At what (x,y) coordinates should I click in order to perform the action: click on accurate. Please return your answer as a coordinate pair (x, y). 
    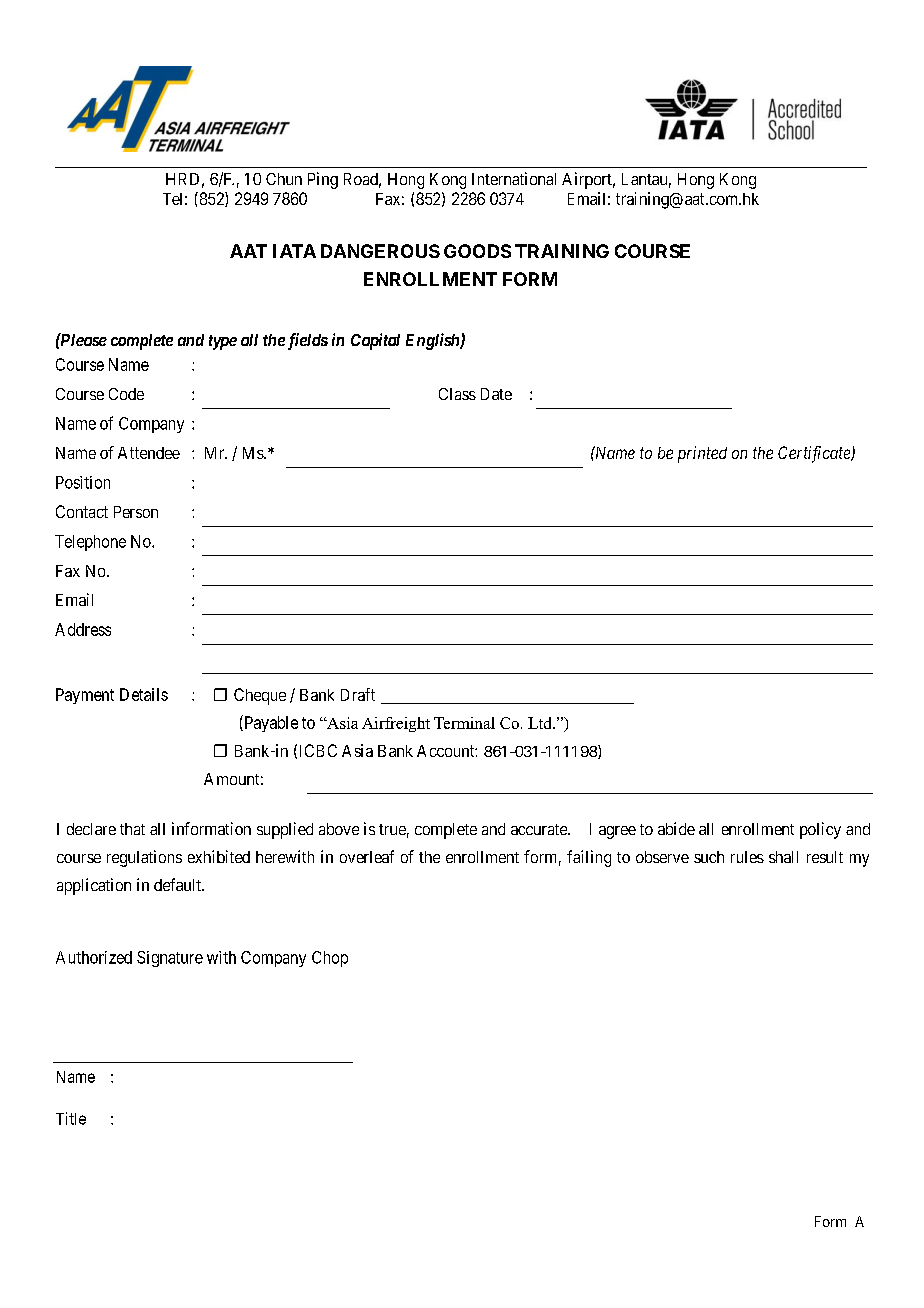
    Looking at the image, I should click on (540, 829).
